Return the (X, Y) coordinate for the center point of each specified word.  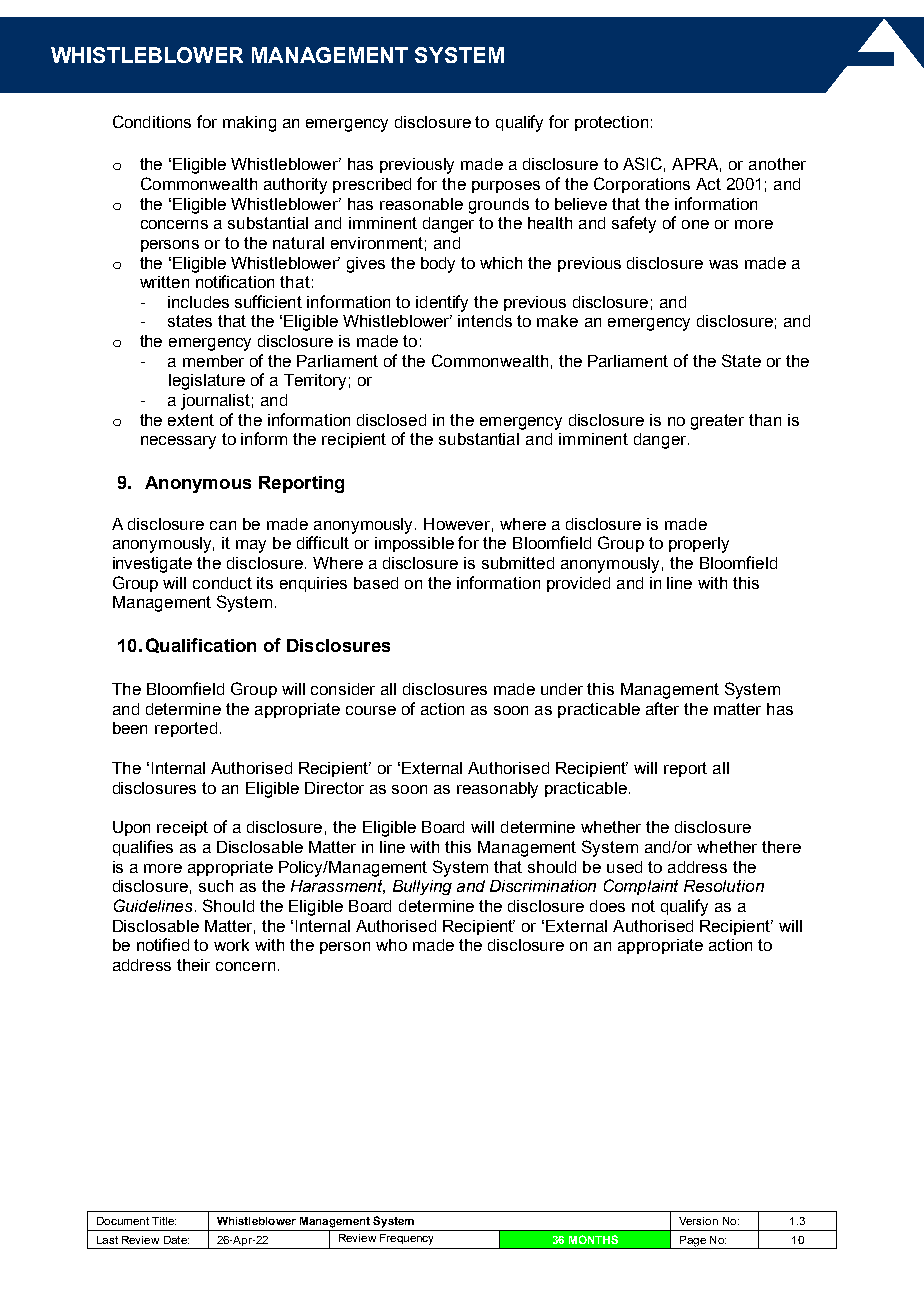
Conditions (152, 121)
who (391, 945)
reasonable (421, 204)
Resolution (724, 886)
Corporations (642, 185)
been (130, 728)
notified (163, 944)
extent (191, 420)
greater (717, 422)
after (662, 708)
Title (164, 1221)
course (371, 710)
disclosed (391, 420)
